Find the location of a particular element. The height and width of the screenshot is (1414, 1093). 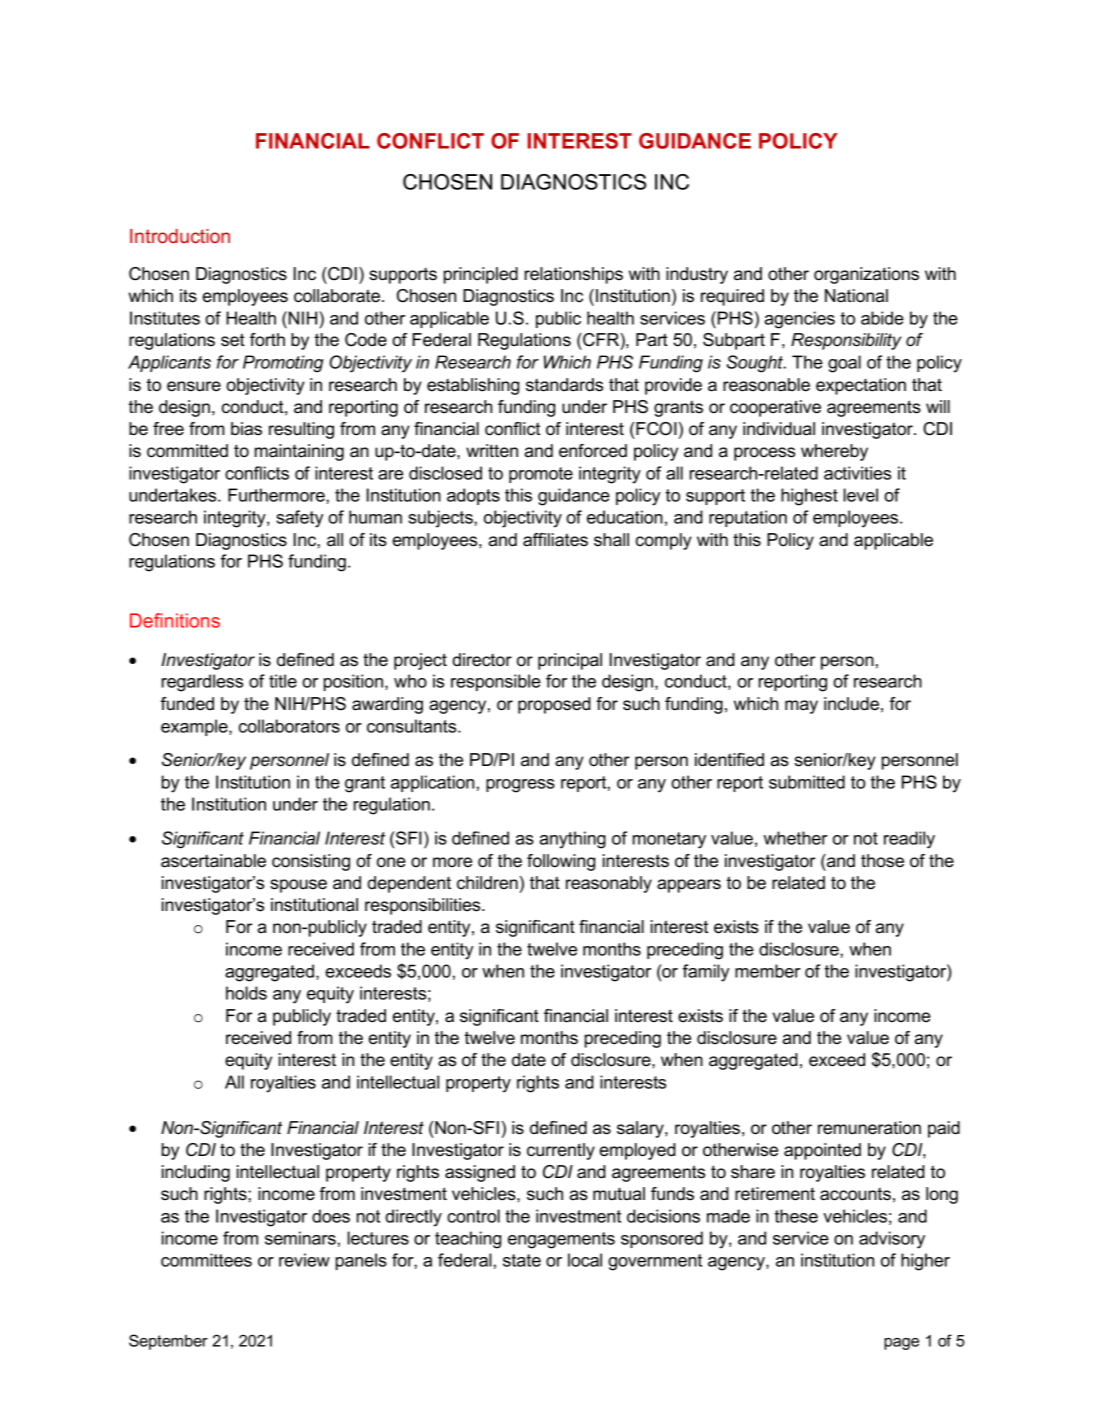

title is located at coordinates (283, 681).
